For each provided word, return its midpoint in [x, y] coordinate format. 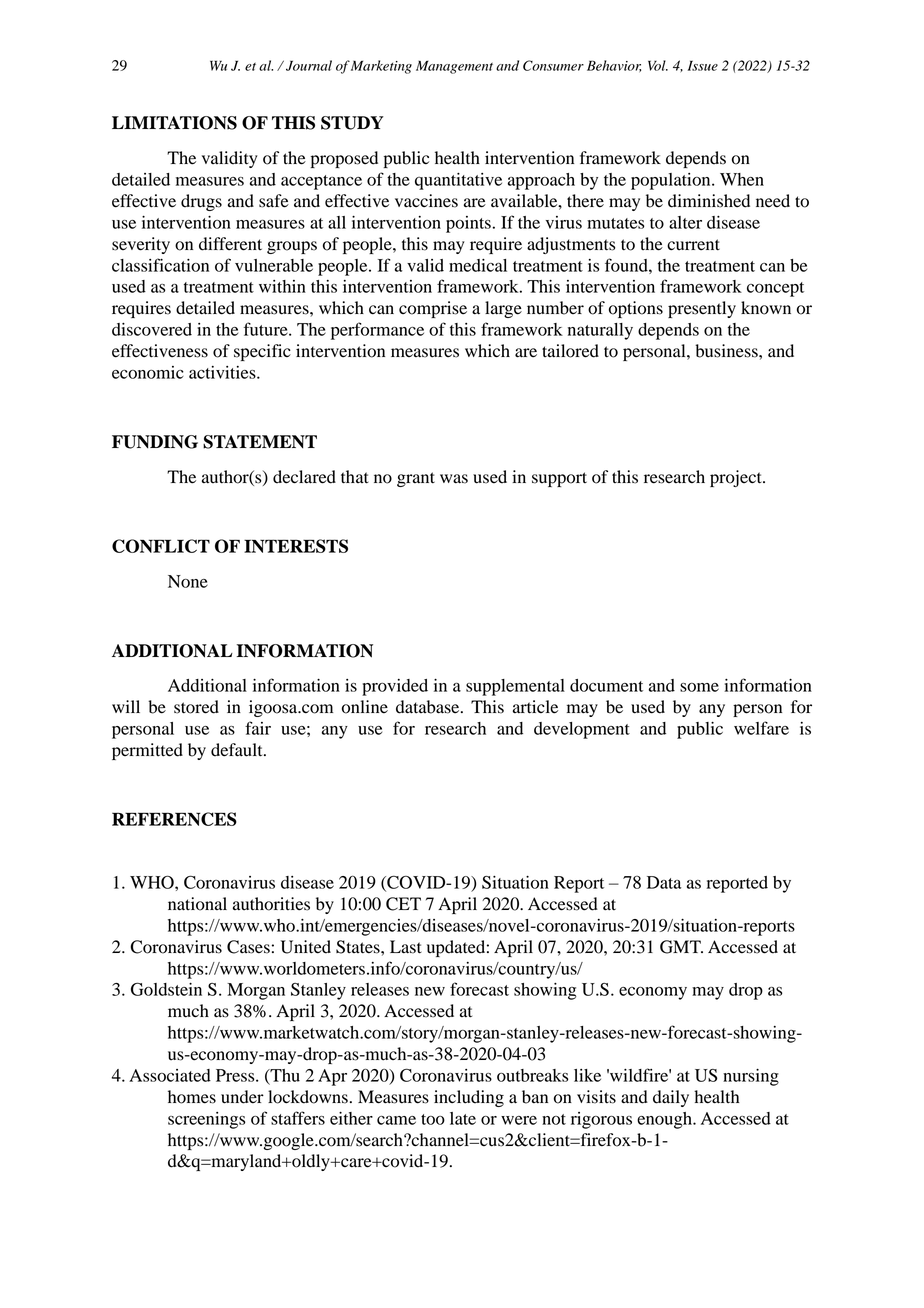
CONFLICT [161, 546]
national [197, 904]
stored [196, 707]
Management [454, 67]
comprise [433, 309]
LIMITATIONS [174, 123]
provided [395, 687]
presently [702, 309]
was [454, 479]
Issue [703, 65]
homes [192, 1097]
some [699, 687]
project [737, 478]
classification [160, 265]
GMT [681, 947]
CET [403, 904]
